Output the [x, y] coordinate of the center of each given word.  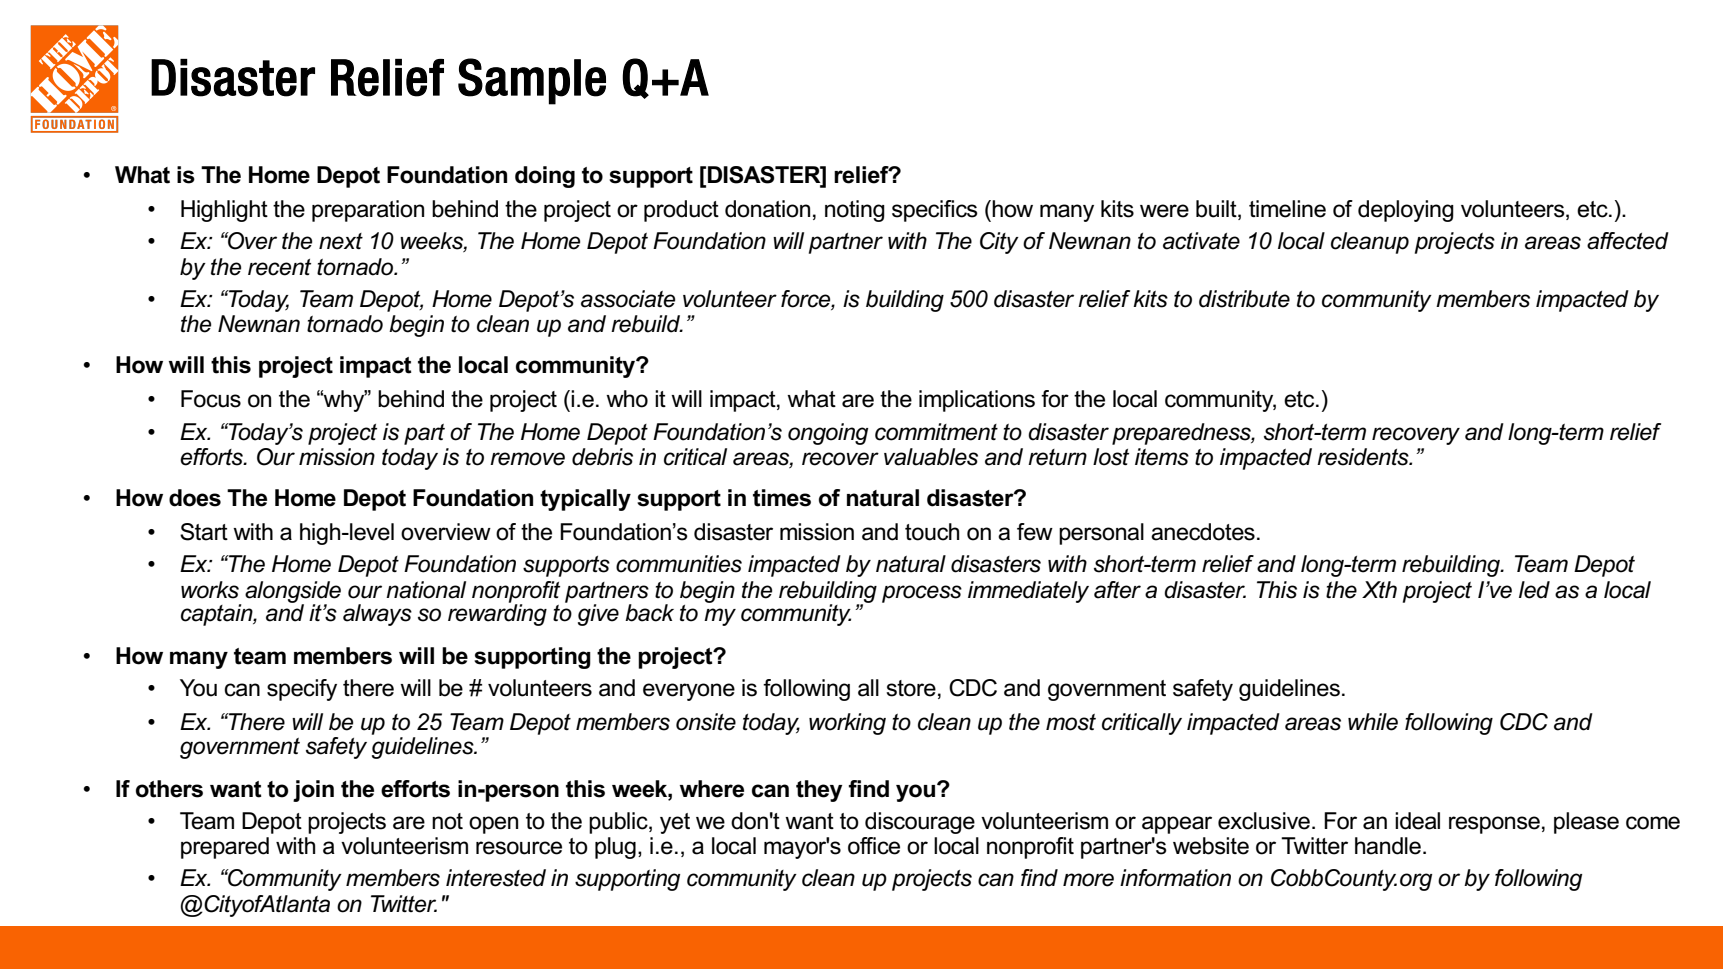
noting [855, 211]
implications [977, 401]
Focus [211, 399]
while [1373, 722]
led [1534, 590]
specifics [935, 211]
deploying [1406, 211]
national [426, 590]
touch [932, 532]
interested [496, 878]
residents [1364, 457]
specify [302, 690]
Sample [532, 81]
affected [1628, 241]
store [911, 688]
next [341, 241]
